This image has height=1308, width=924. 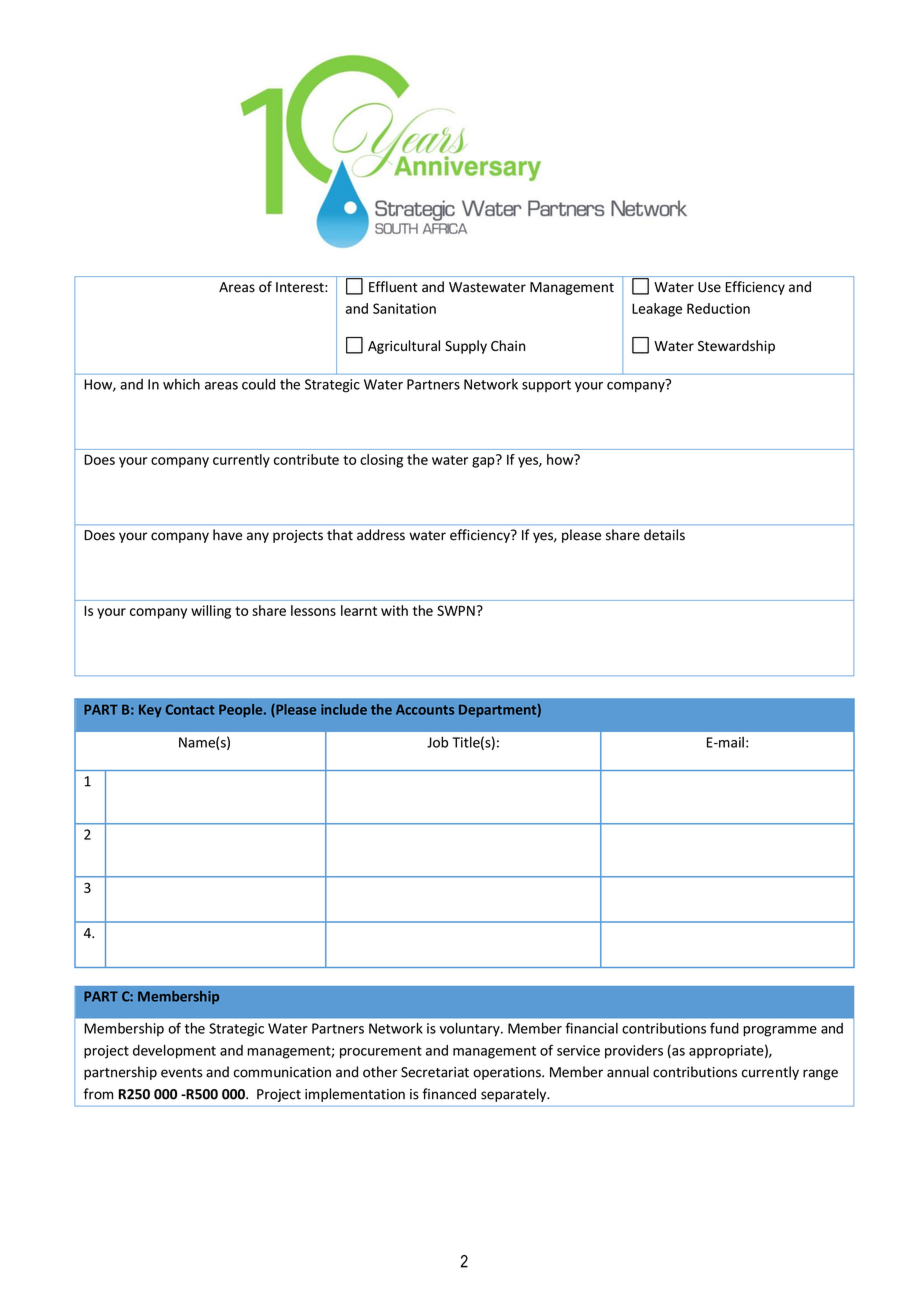 What do you see at coordinates (724, 1028) in the image?
I see `fund` at bounding box center [724, 1028].
